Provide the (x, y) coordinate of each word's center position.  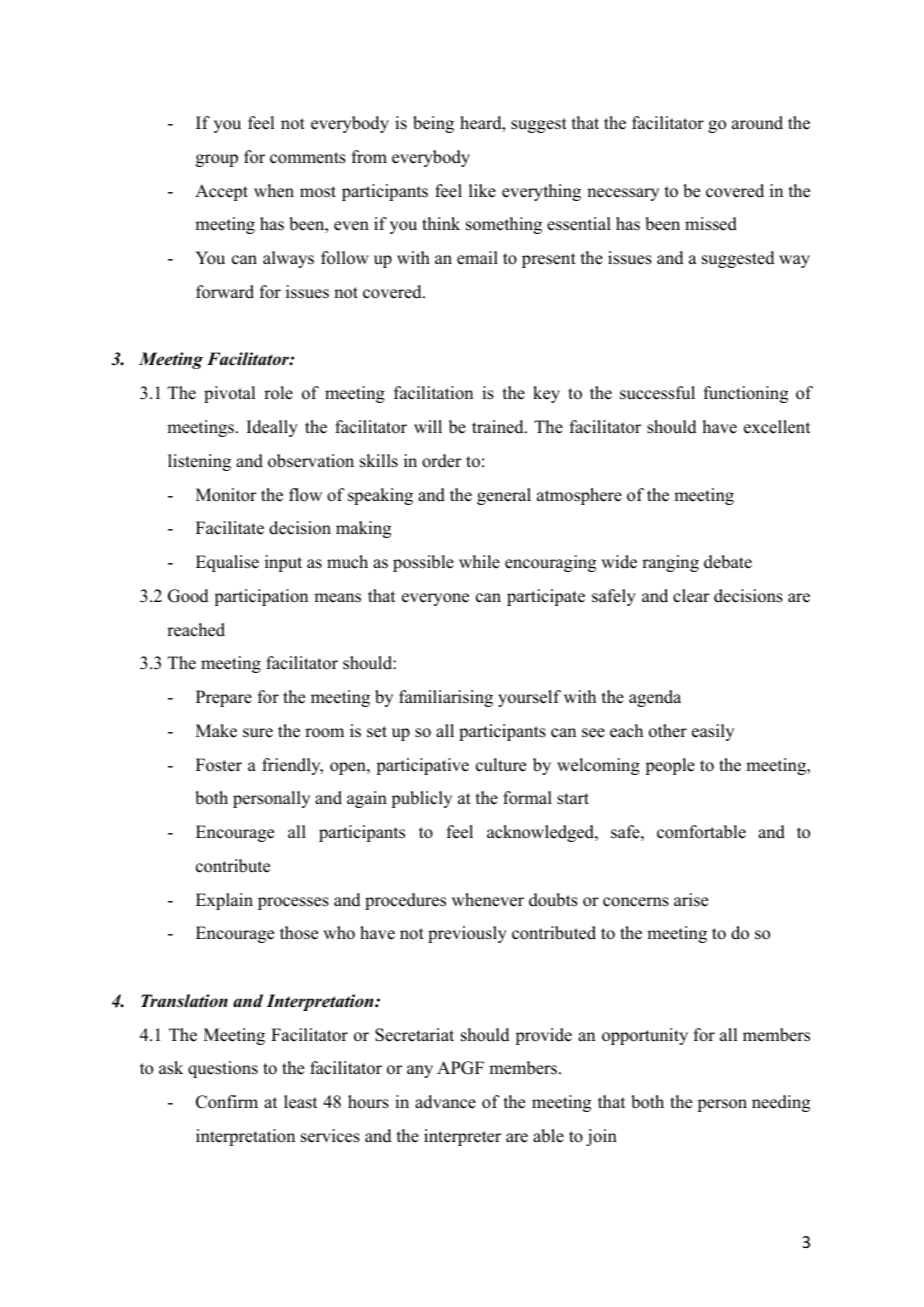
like (482, 191)
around (757, 123)
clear (691, 596)
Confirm (227, 1102)
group (217, 160)
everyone (435, 599)
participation (261, 597)
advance (445, 1102)
